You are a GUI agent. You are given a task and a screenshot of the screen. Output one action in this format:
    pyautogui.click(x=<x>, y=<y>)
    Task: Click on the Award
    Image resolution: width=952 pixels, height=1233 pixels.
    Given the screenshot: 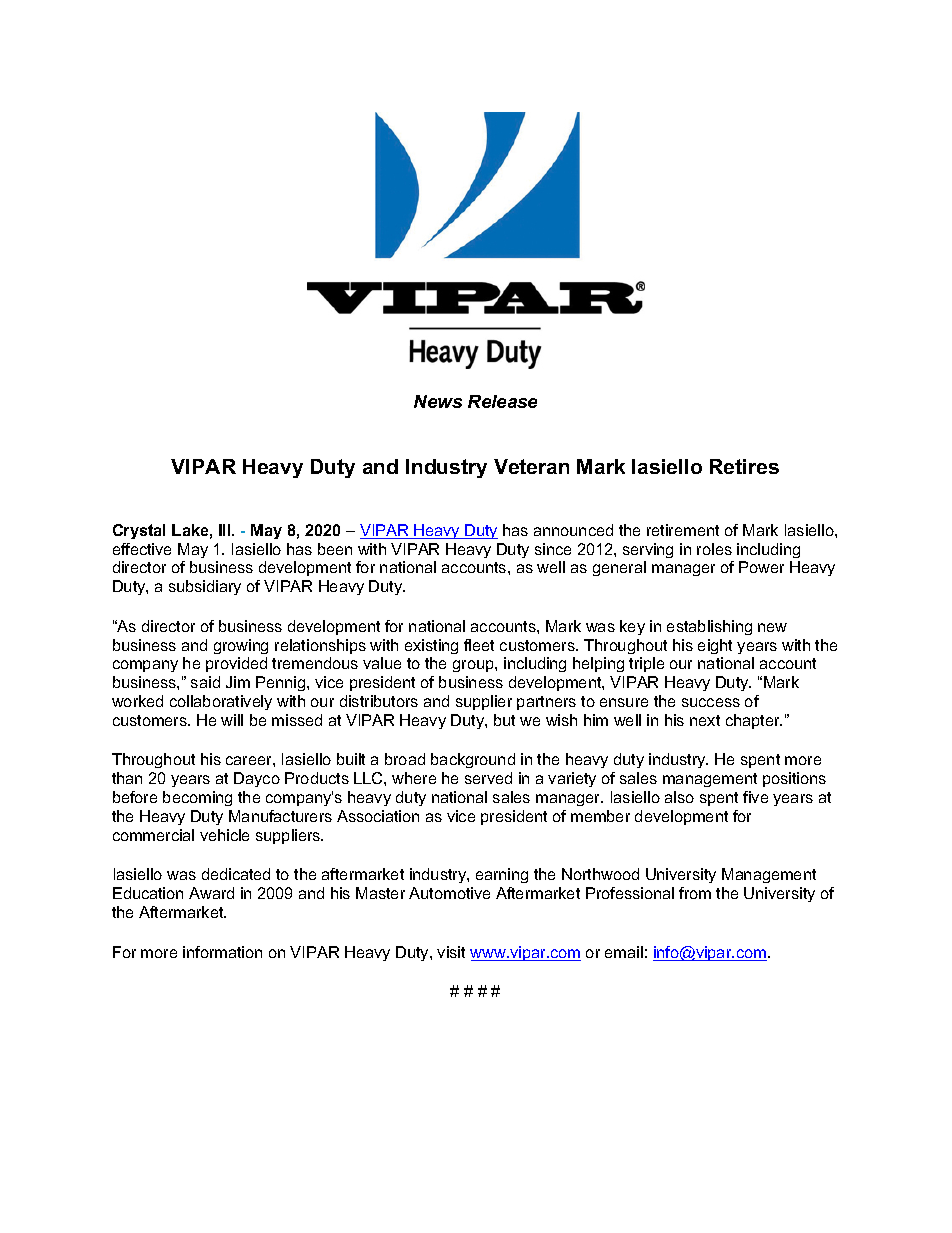 What is the action you would take?
    pyautogui.click(x=211, y=893)
